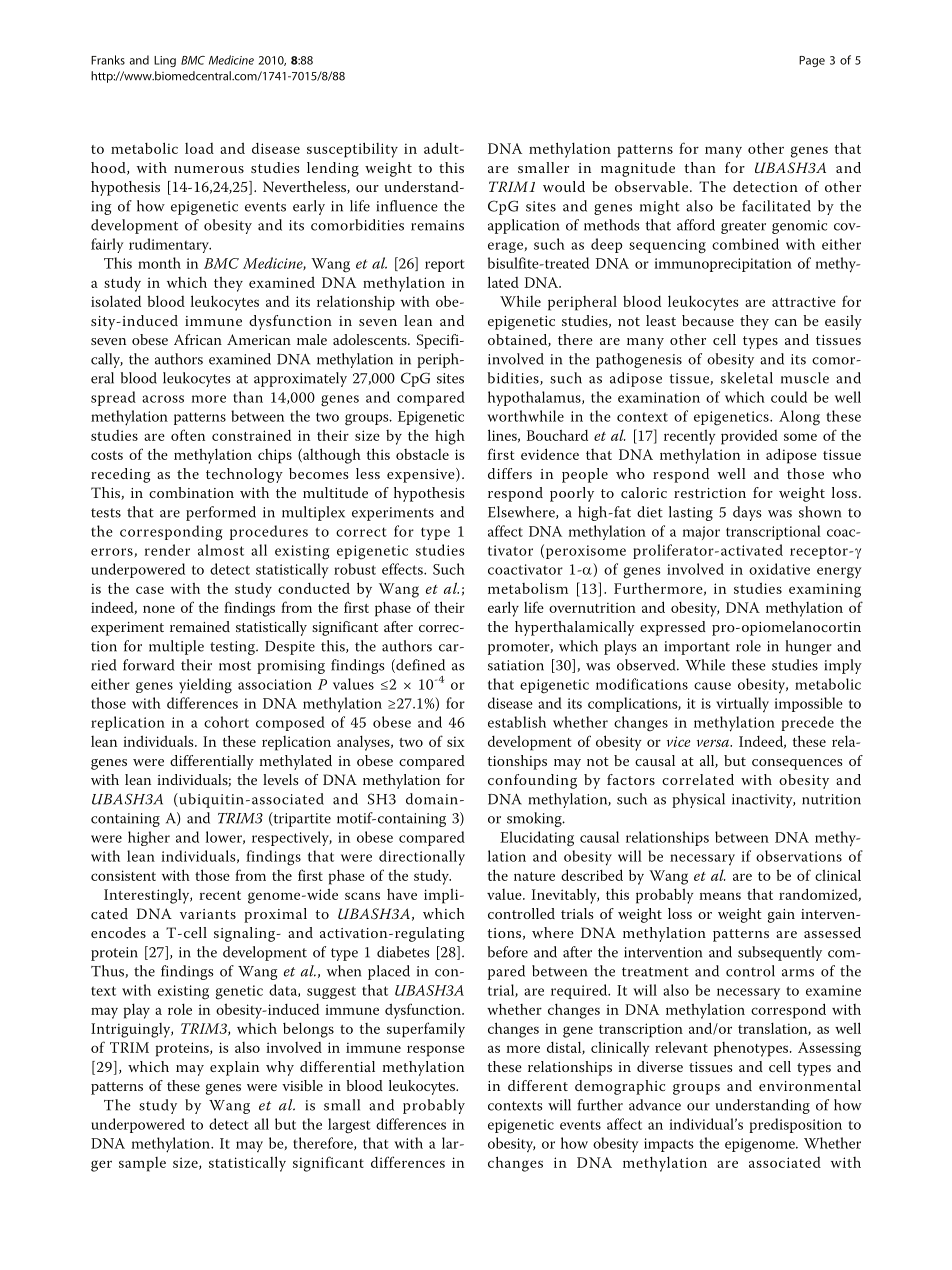 The height and width of the document is (1270, 952). What do you see at coordinates (188, 435) in the document?
I see `often` at bounding box center [188, 435].
